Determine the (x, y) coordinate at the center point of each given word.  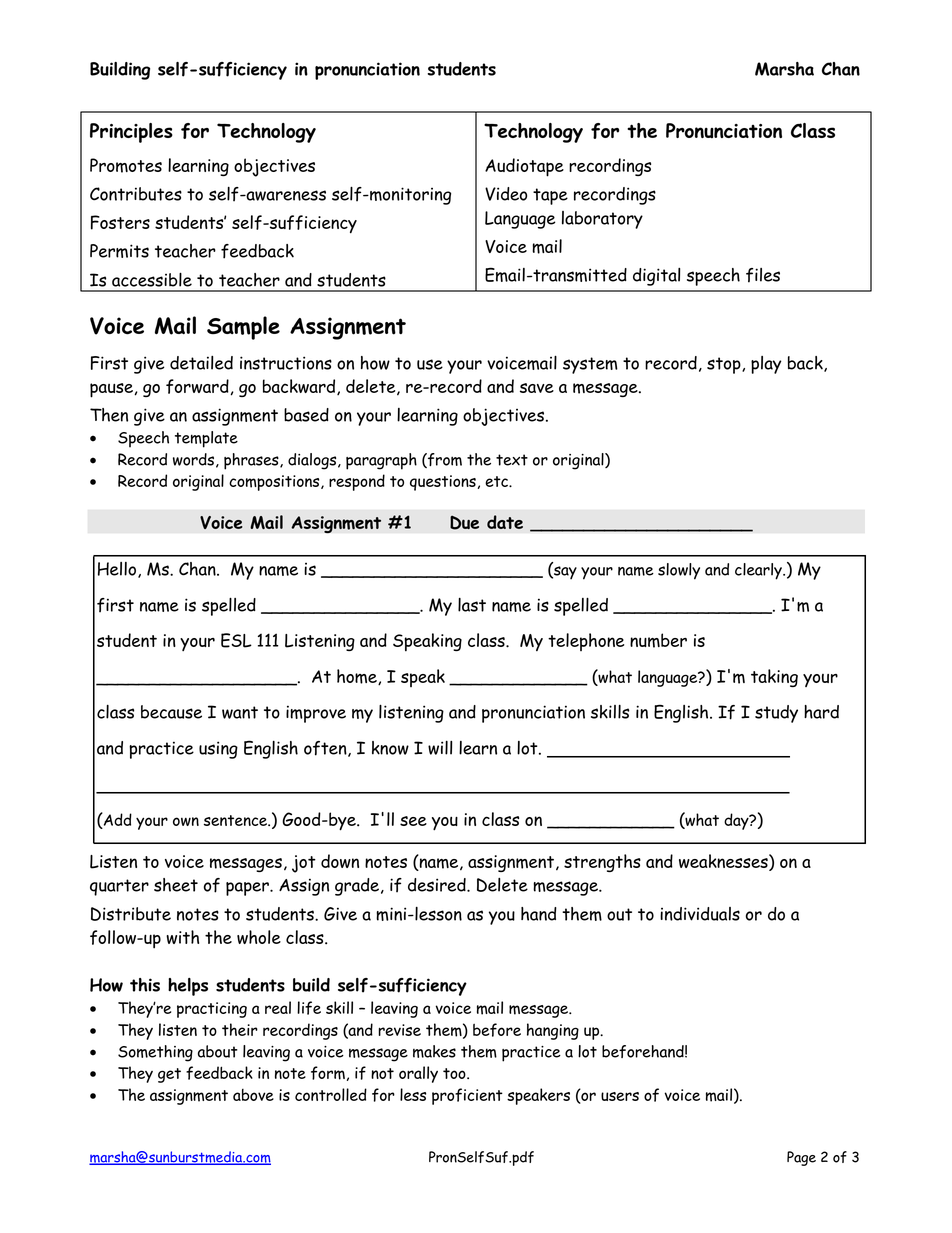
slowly (679, 571)
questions (443, 483)
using (218, 750)
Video (506, 194)
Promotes (126, 165)
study (776, 714)
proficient (467, 1096)
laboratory (602, 220)
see (413, 821)
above (253, 1095)
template (206, 439)
